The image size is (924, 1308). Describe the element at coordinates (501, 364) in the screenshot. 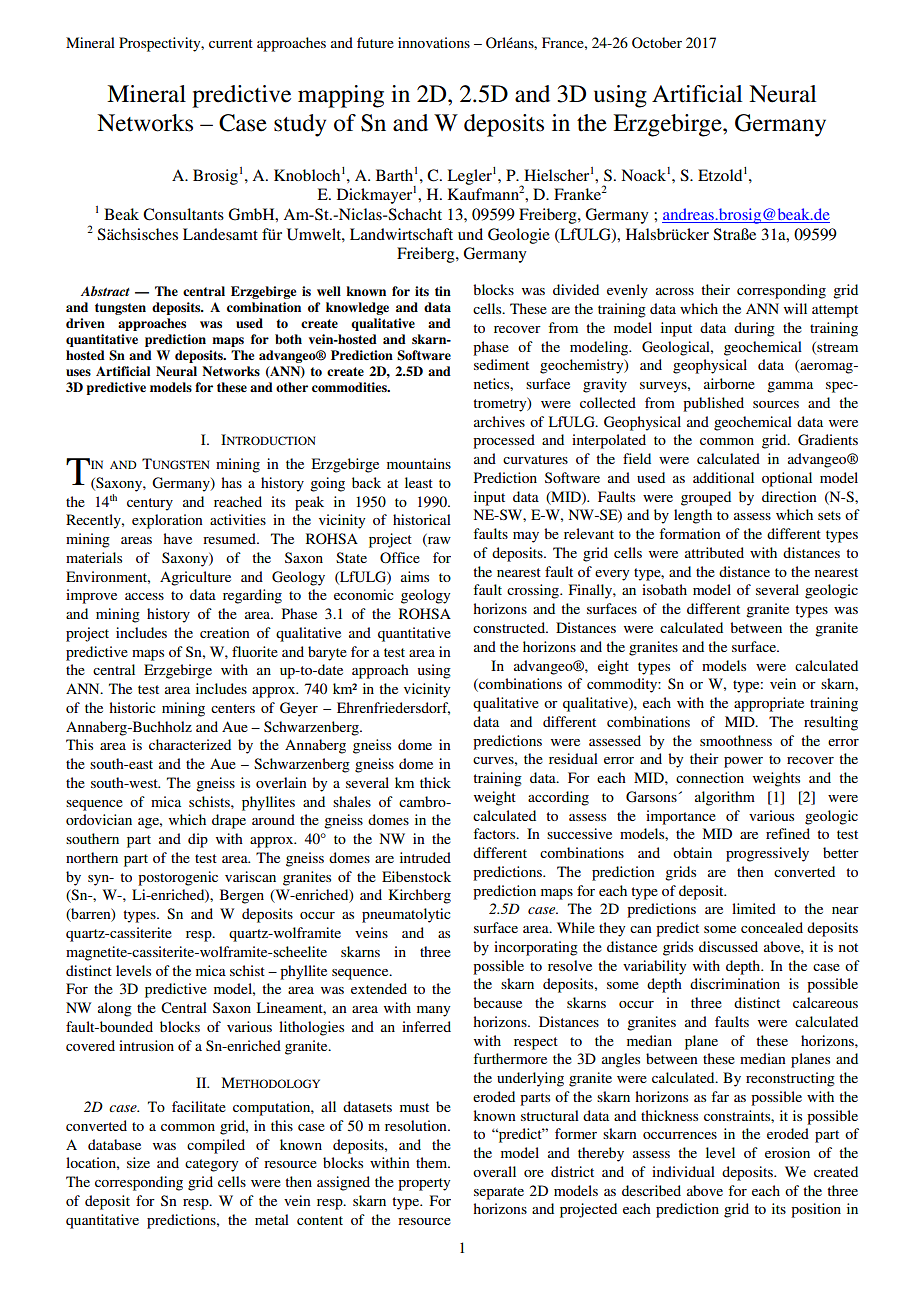

I see `sediment` at that location.
